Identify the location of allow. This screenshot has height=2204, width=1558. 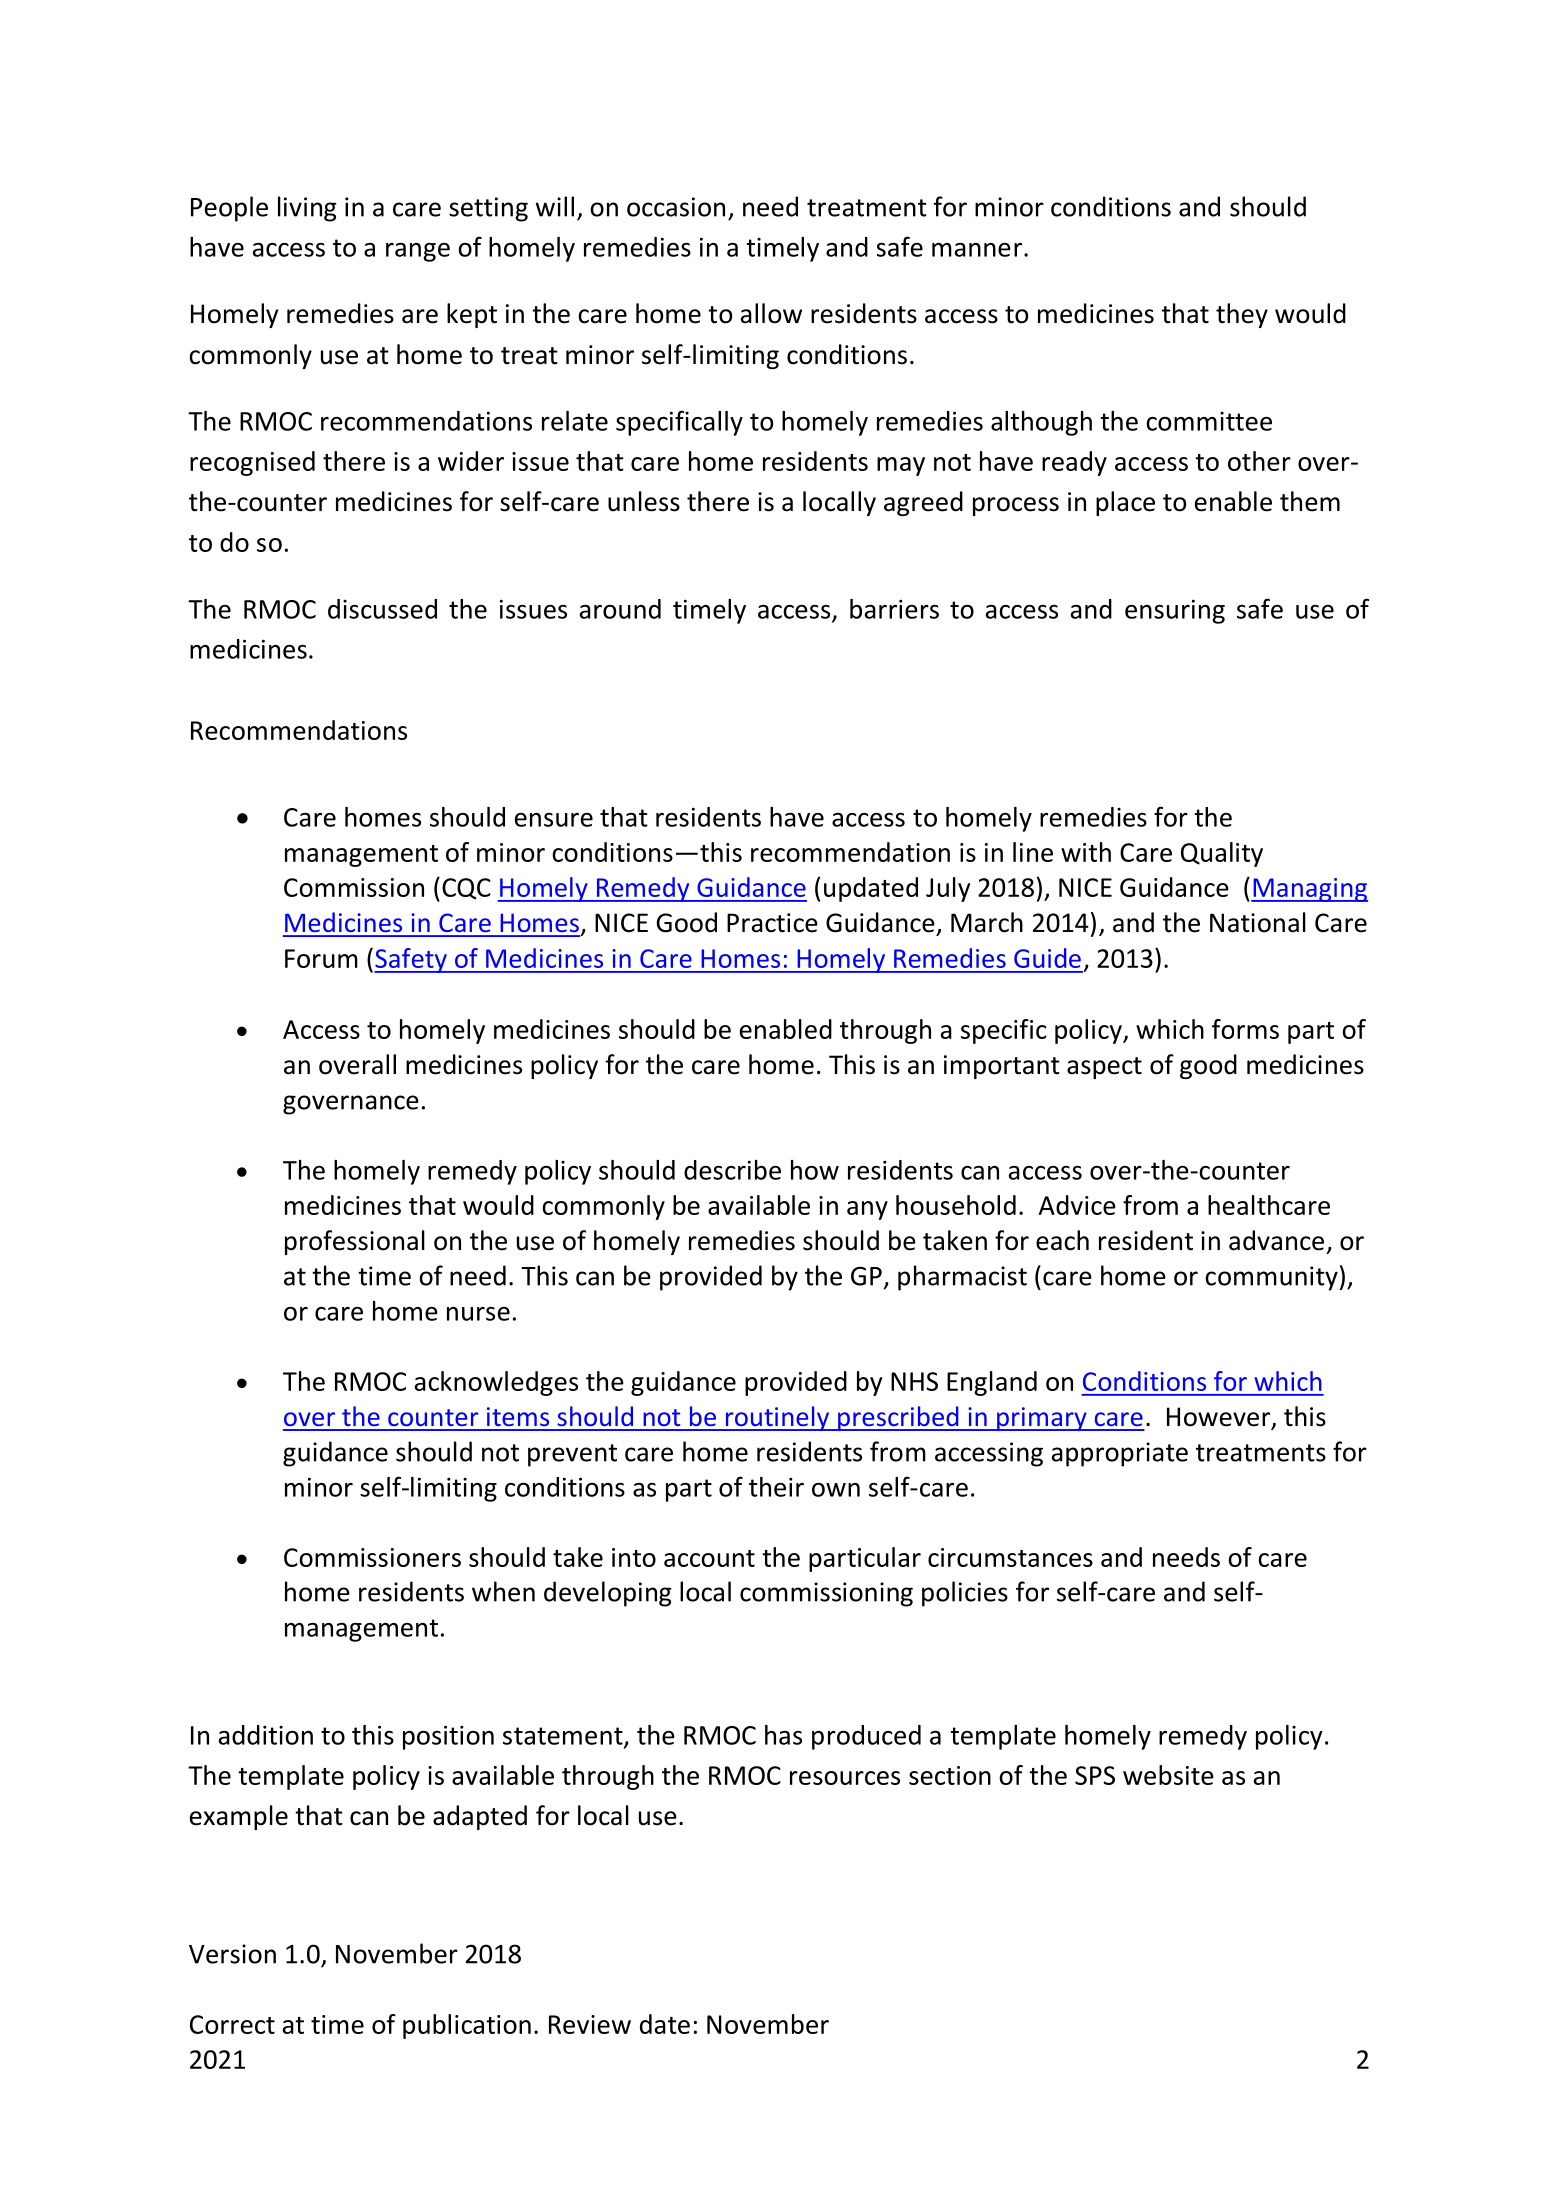
(771, 313).
